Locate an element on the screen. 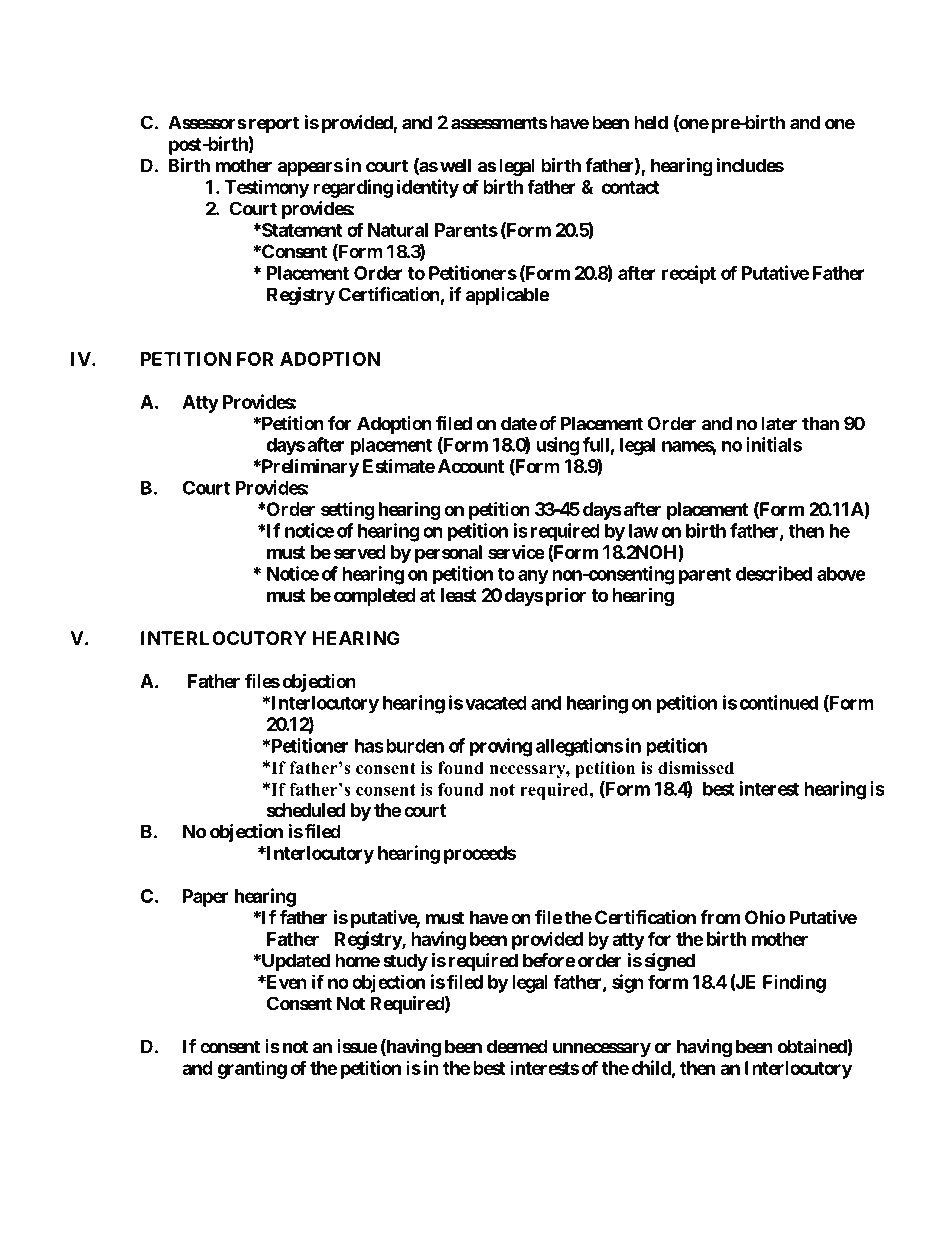 This screenshot has height=1233, width=952. described is located at coordinates (774, 573).
